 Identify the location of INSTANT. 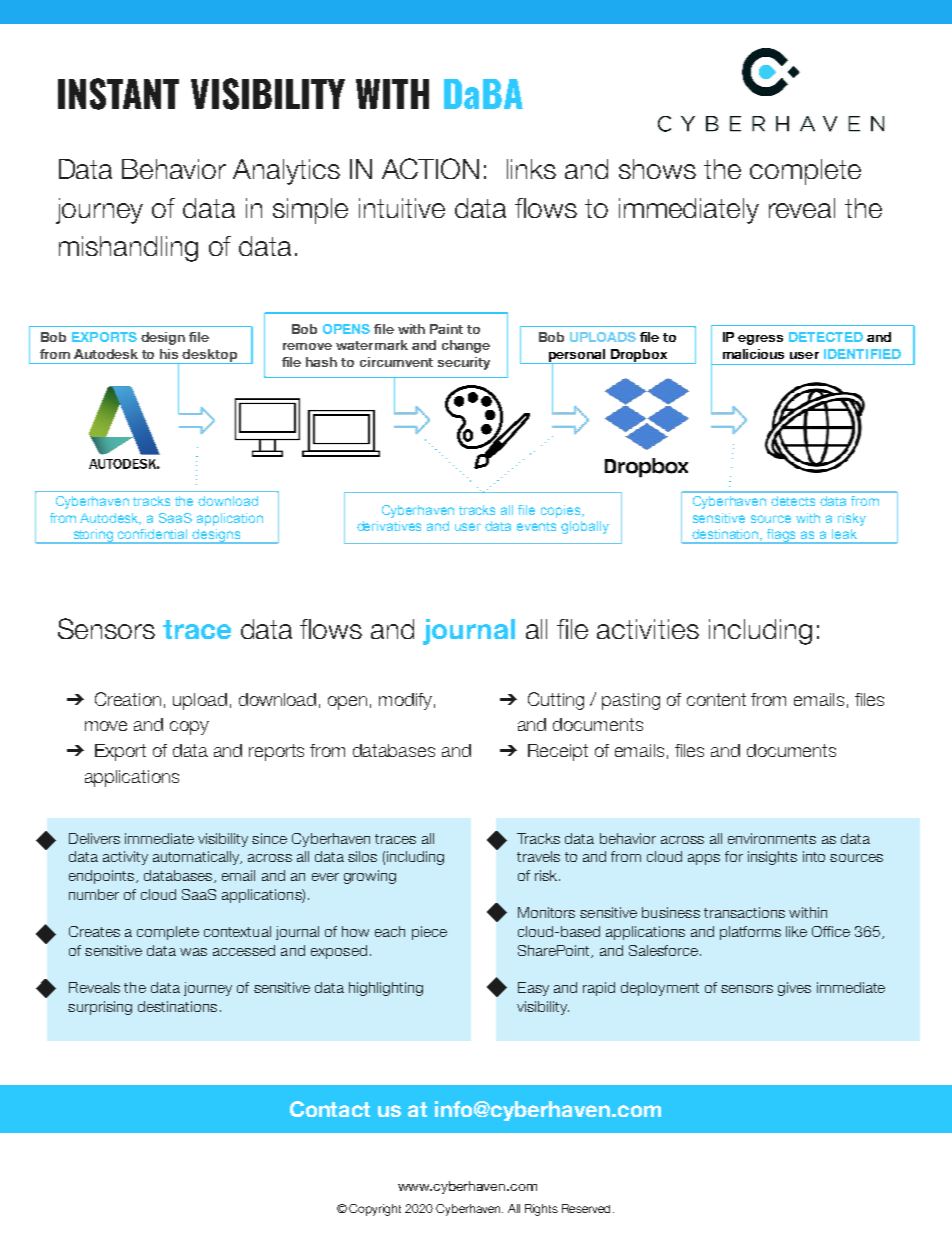
(118, 94).
